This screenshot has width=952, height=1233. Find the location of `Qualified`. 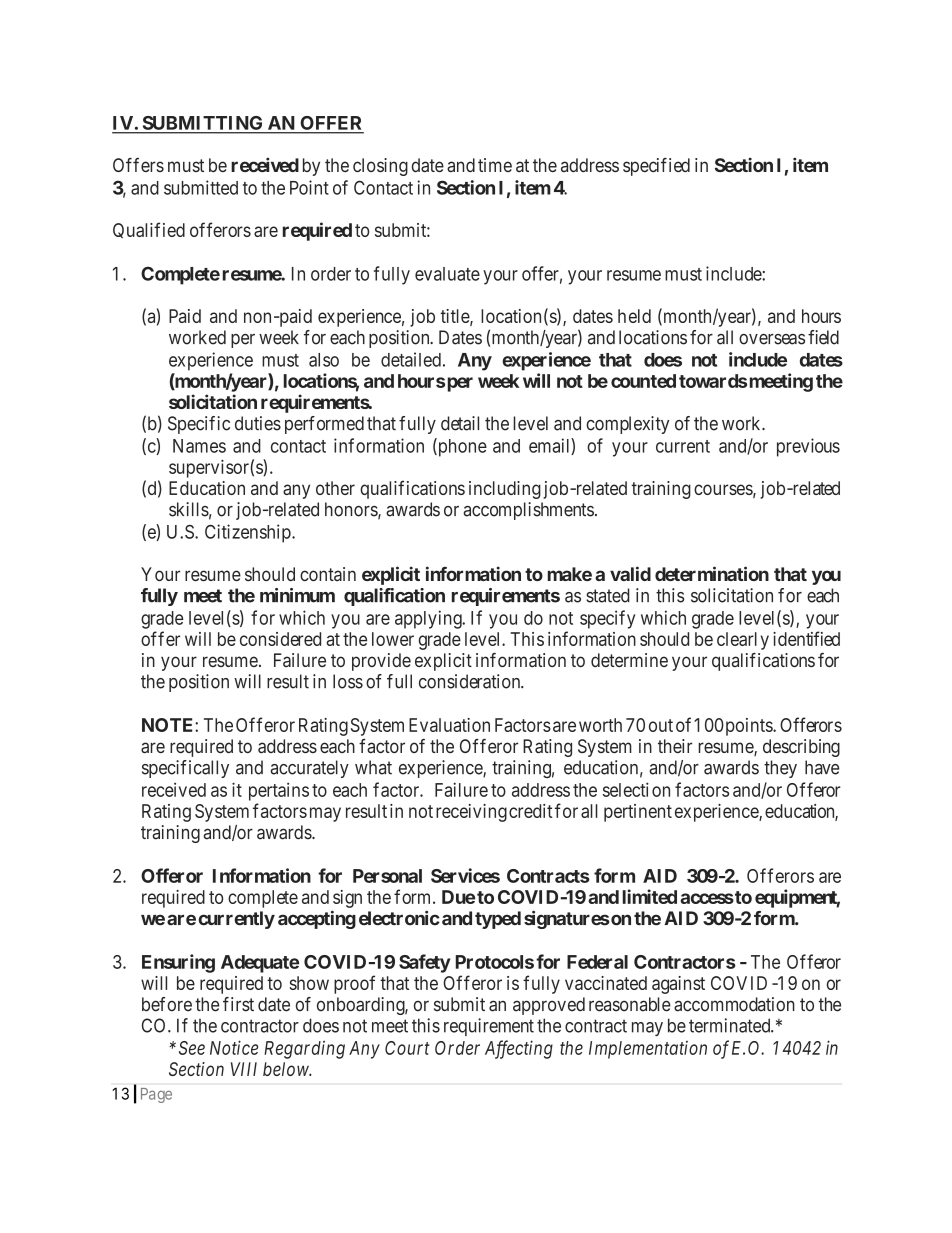

Qualified is located at coordinates (149, 230).
